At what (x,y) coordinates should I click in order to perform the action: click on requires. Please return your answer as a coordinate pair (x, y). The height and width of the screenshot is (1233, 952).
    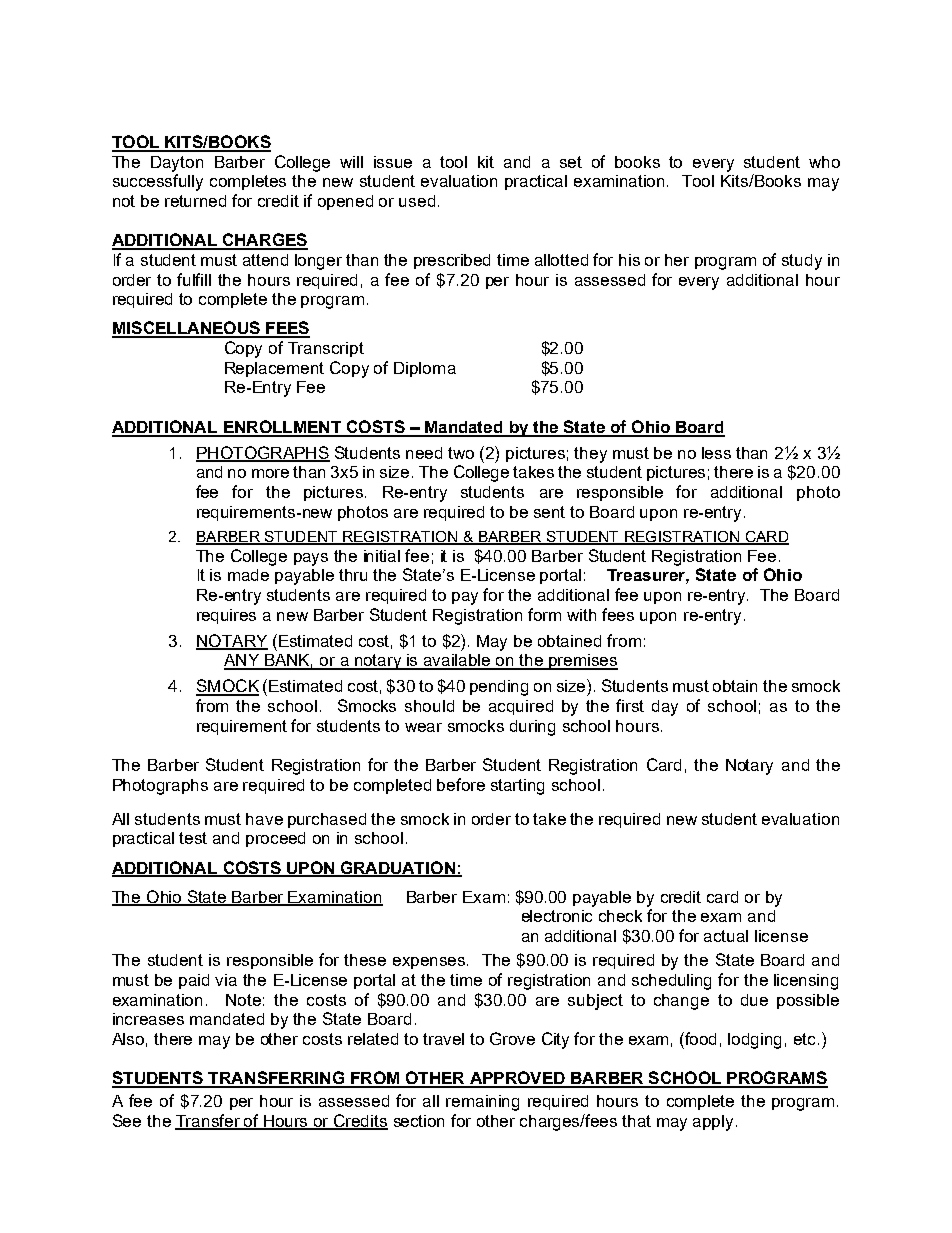
    Looking at the image, I should click on (226, 616).
